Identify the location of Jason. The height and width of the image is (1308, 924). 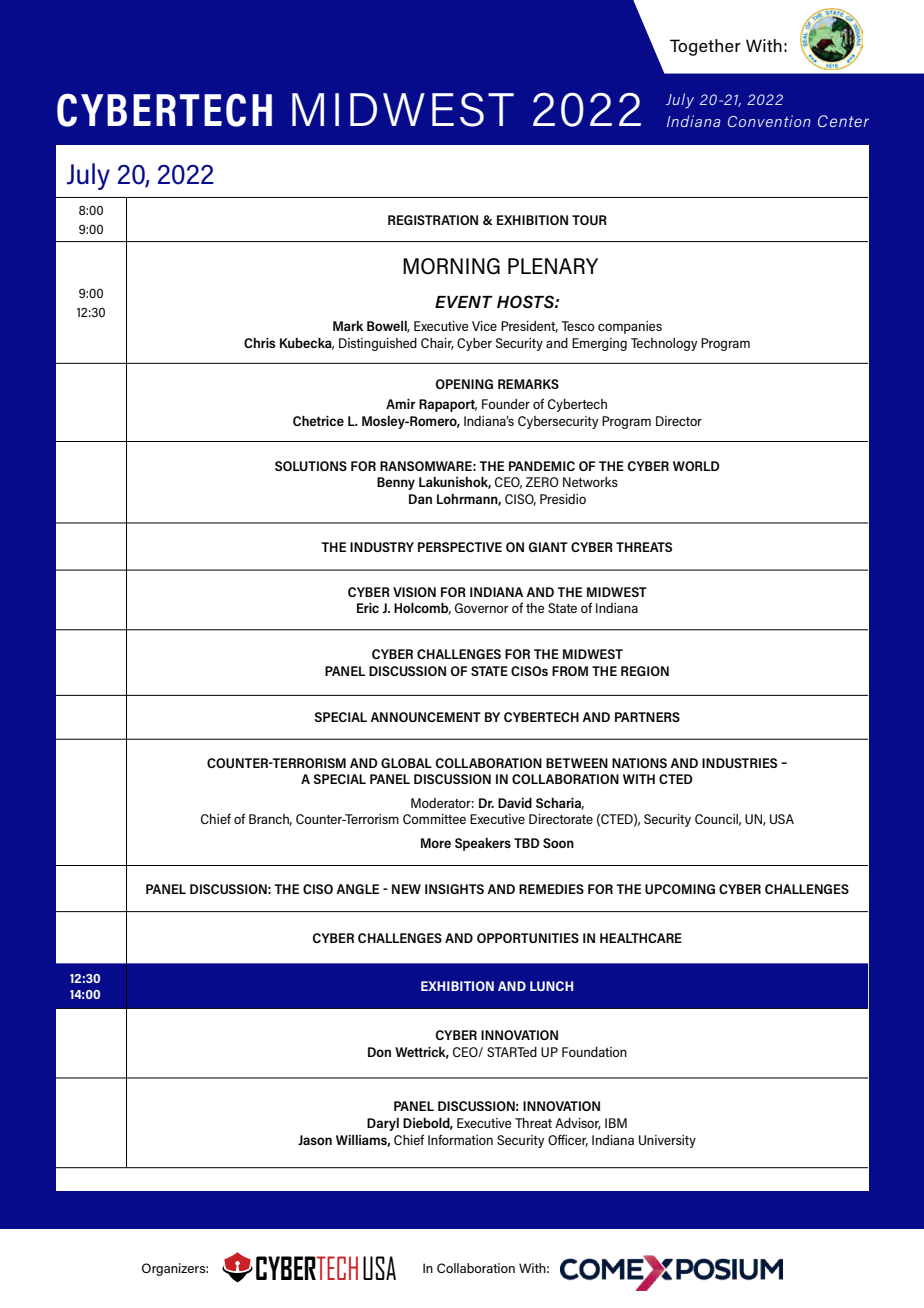
(315, 1140).
